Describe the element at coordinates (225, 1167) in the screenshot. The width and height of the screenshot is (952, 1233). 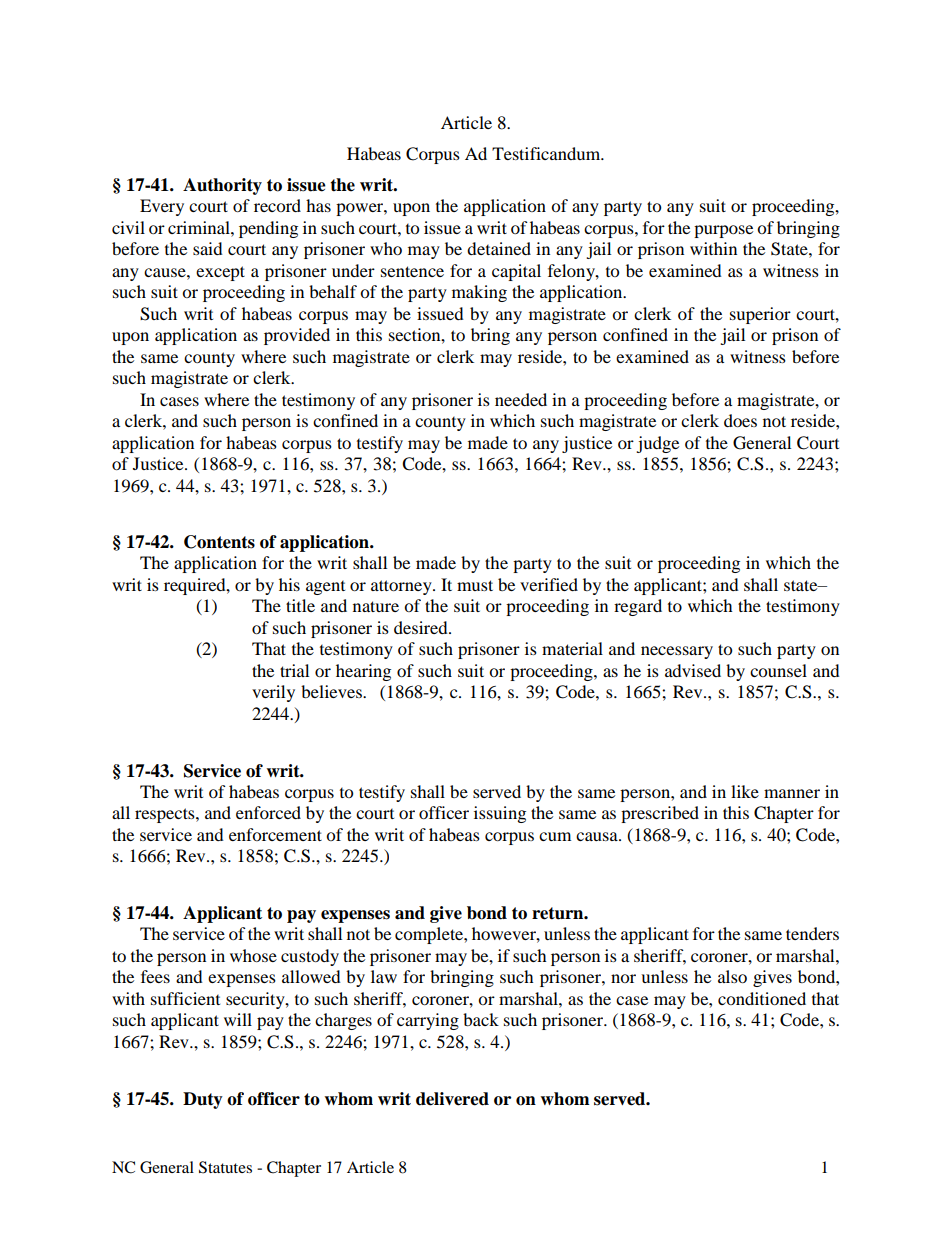
I see `Statutes` at that location.
